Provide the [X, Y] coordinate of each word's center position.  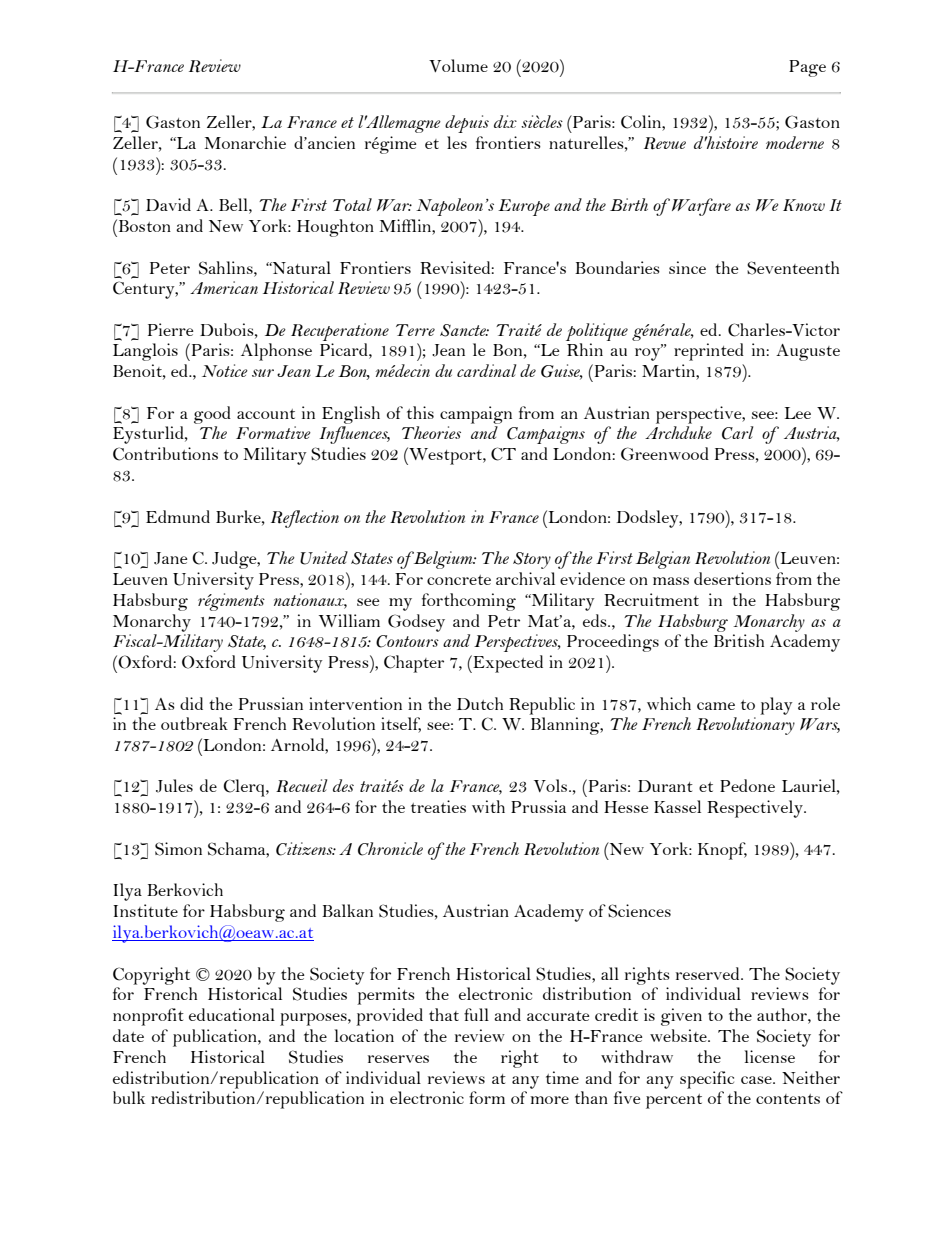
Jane [171, 558]
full [476, 1014]
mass [671, 581]
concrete [459, 580]
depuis [467, 124]
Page [807, 68]
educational [232, 1014]
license [769, 1056]
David [168, 204]
